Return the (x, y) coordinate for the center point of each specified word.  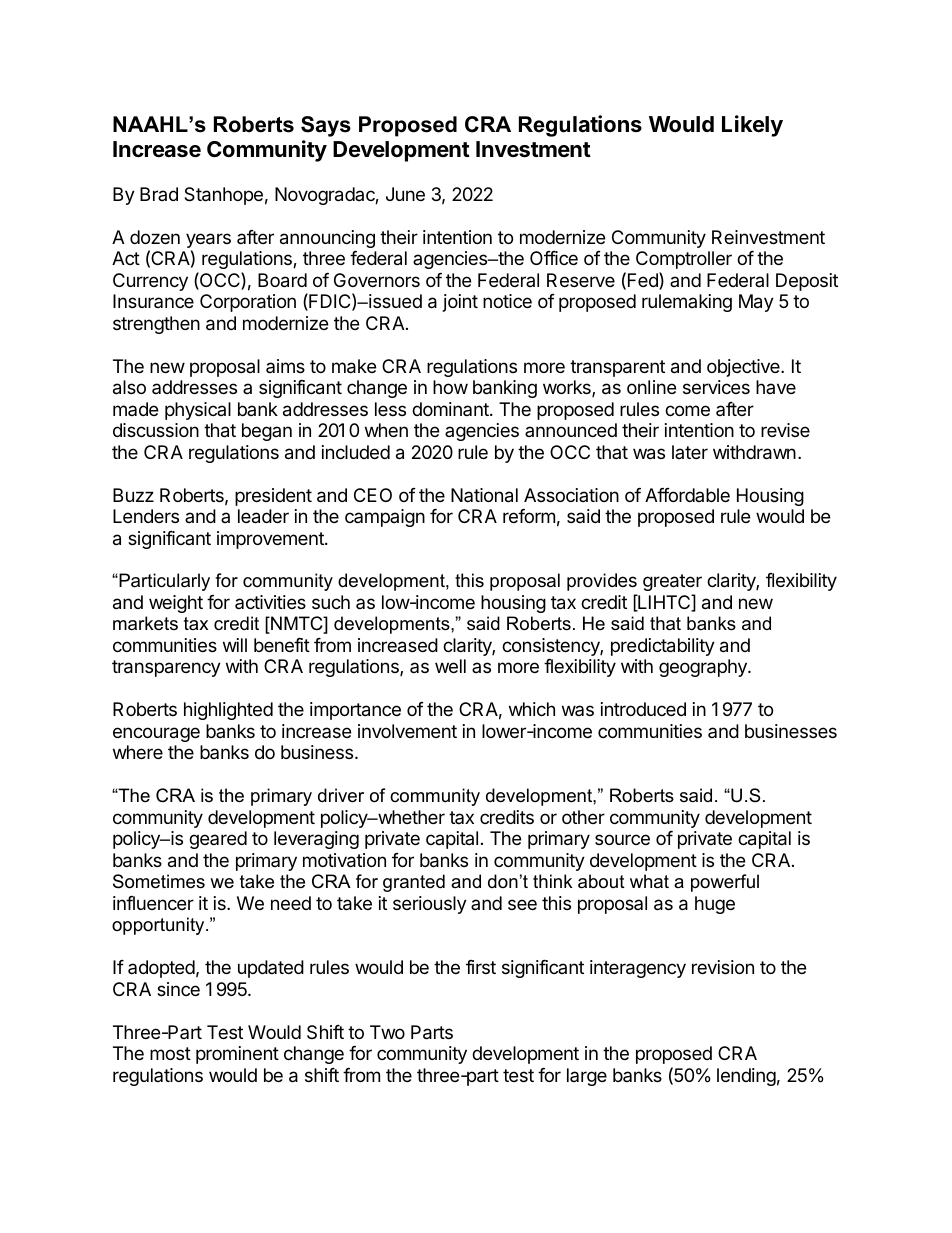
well (450, 666)
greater (672, 584)
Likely (752, 126)
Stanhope (223, 196)
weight (176, 604)
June (405, 194)
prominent (237, 1055)
